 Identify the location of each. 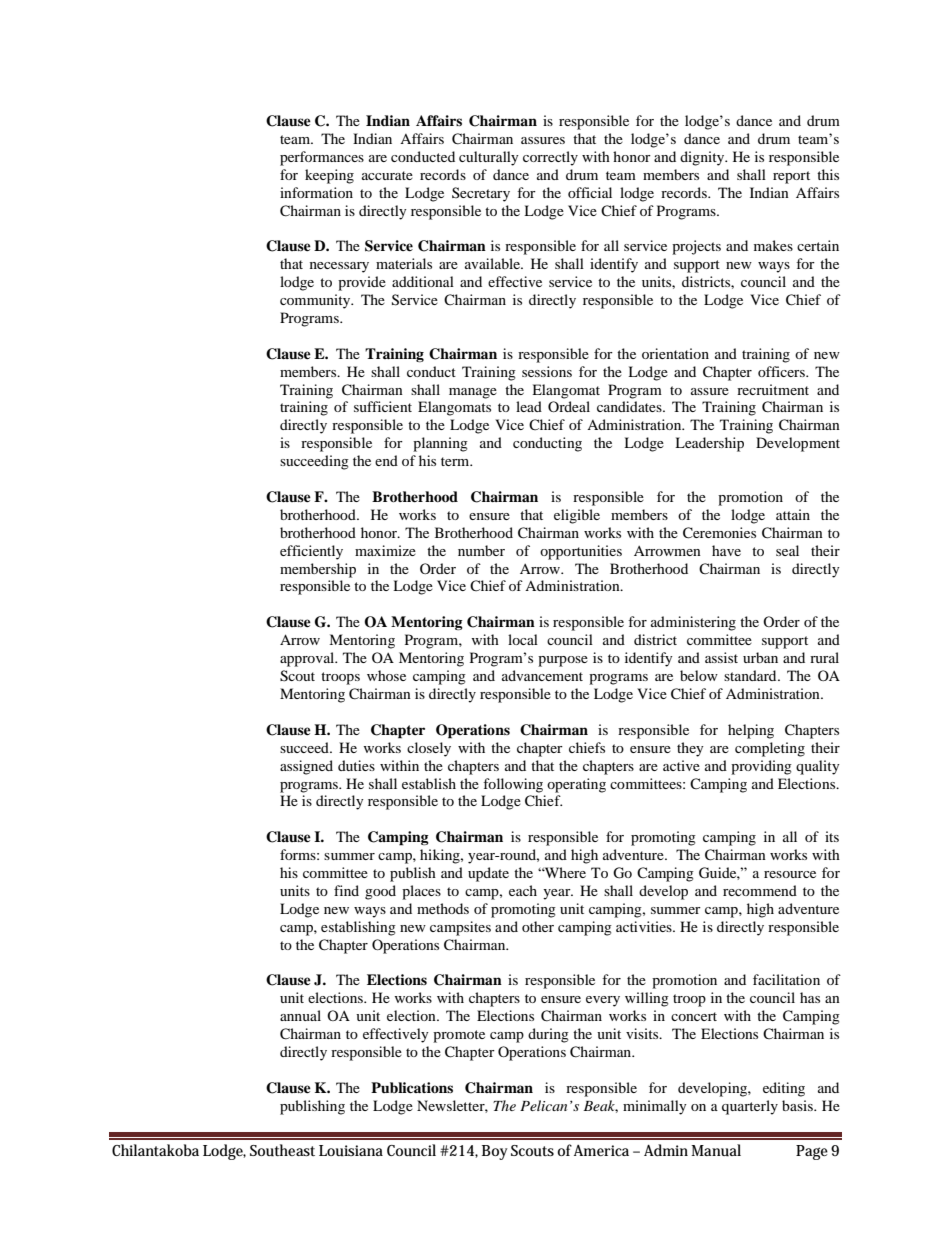
(523, 890).
